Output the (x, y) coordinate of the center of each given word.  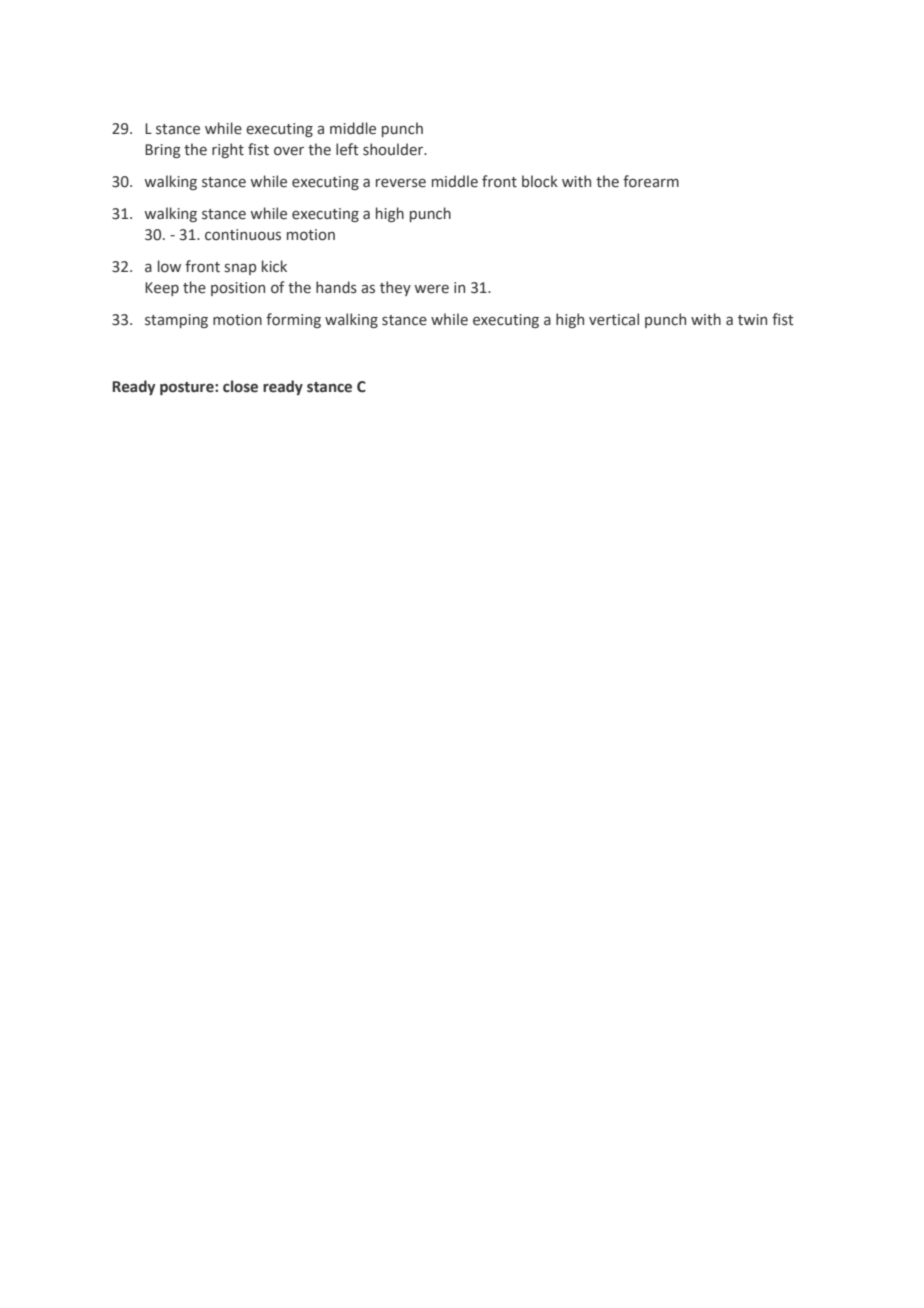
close (240, 386)
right (228, 150)
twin (752, 320)
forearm (651, 181)
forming (293, 320)
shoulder (394, 149)
